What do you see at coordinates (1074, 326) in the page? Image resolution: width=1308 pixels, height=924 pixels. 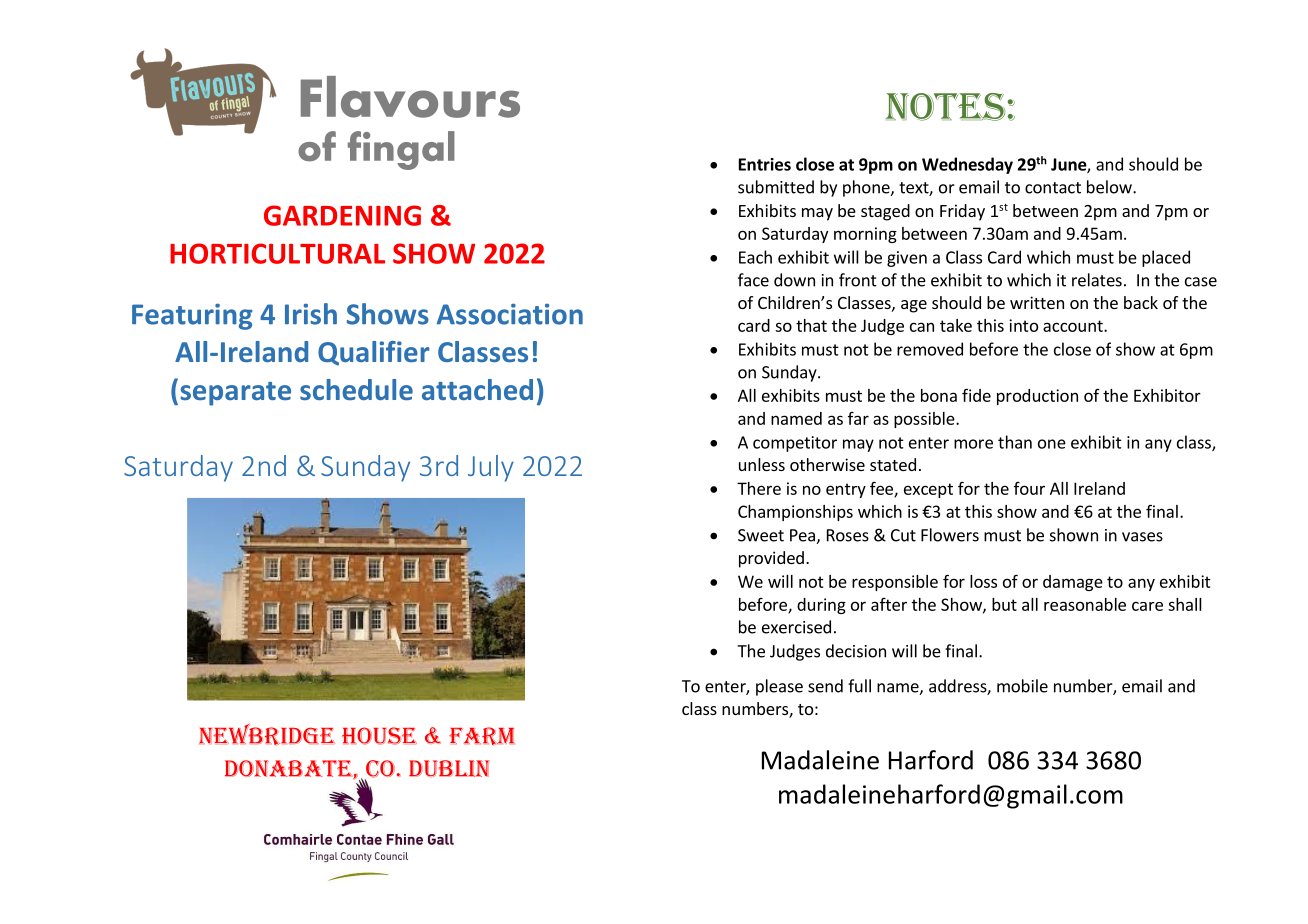 I see `account` at bounding box center [1074, 326].
